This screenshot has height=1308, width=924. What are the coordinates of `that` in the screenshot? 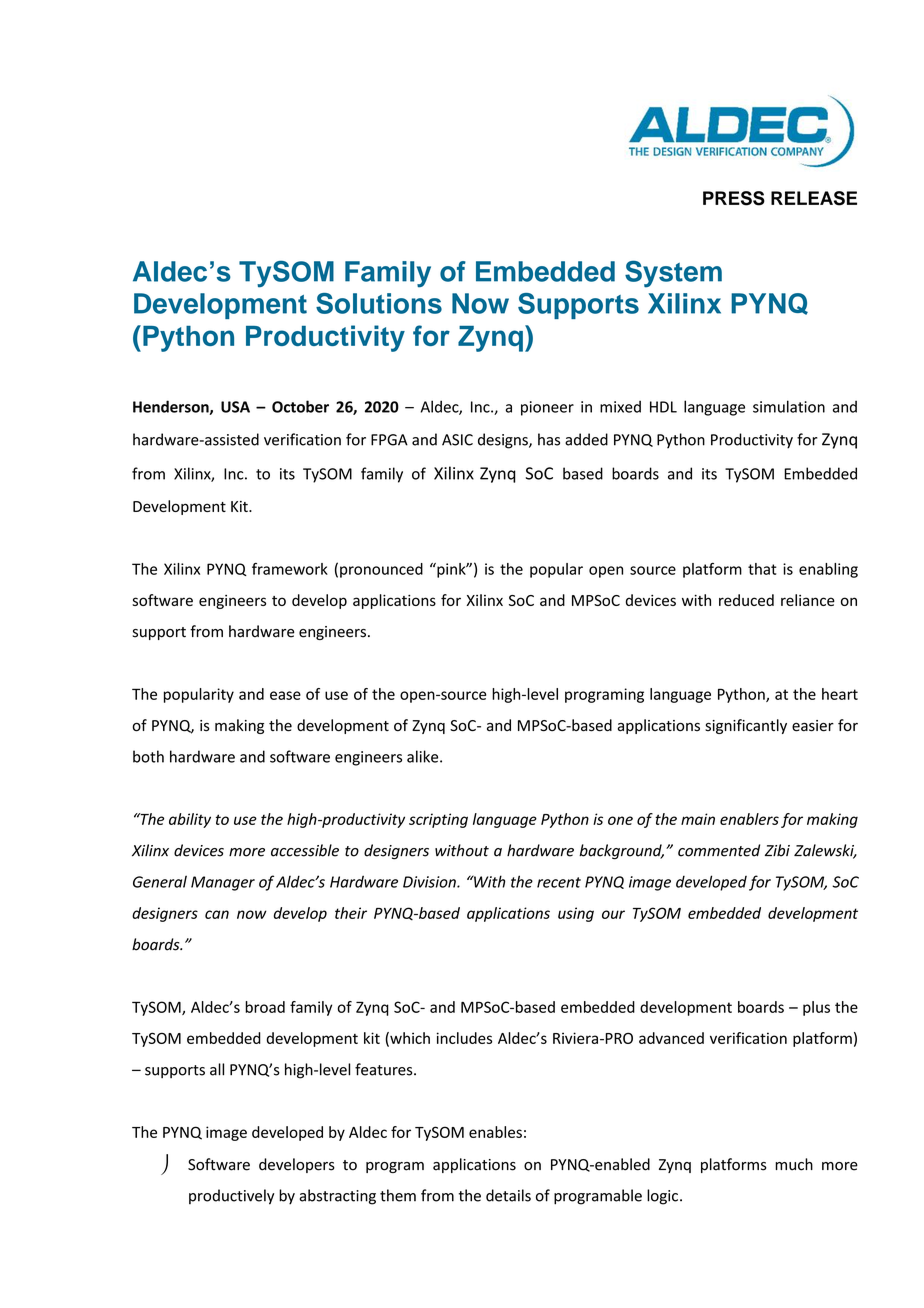 It's located at (762, 569).
